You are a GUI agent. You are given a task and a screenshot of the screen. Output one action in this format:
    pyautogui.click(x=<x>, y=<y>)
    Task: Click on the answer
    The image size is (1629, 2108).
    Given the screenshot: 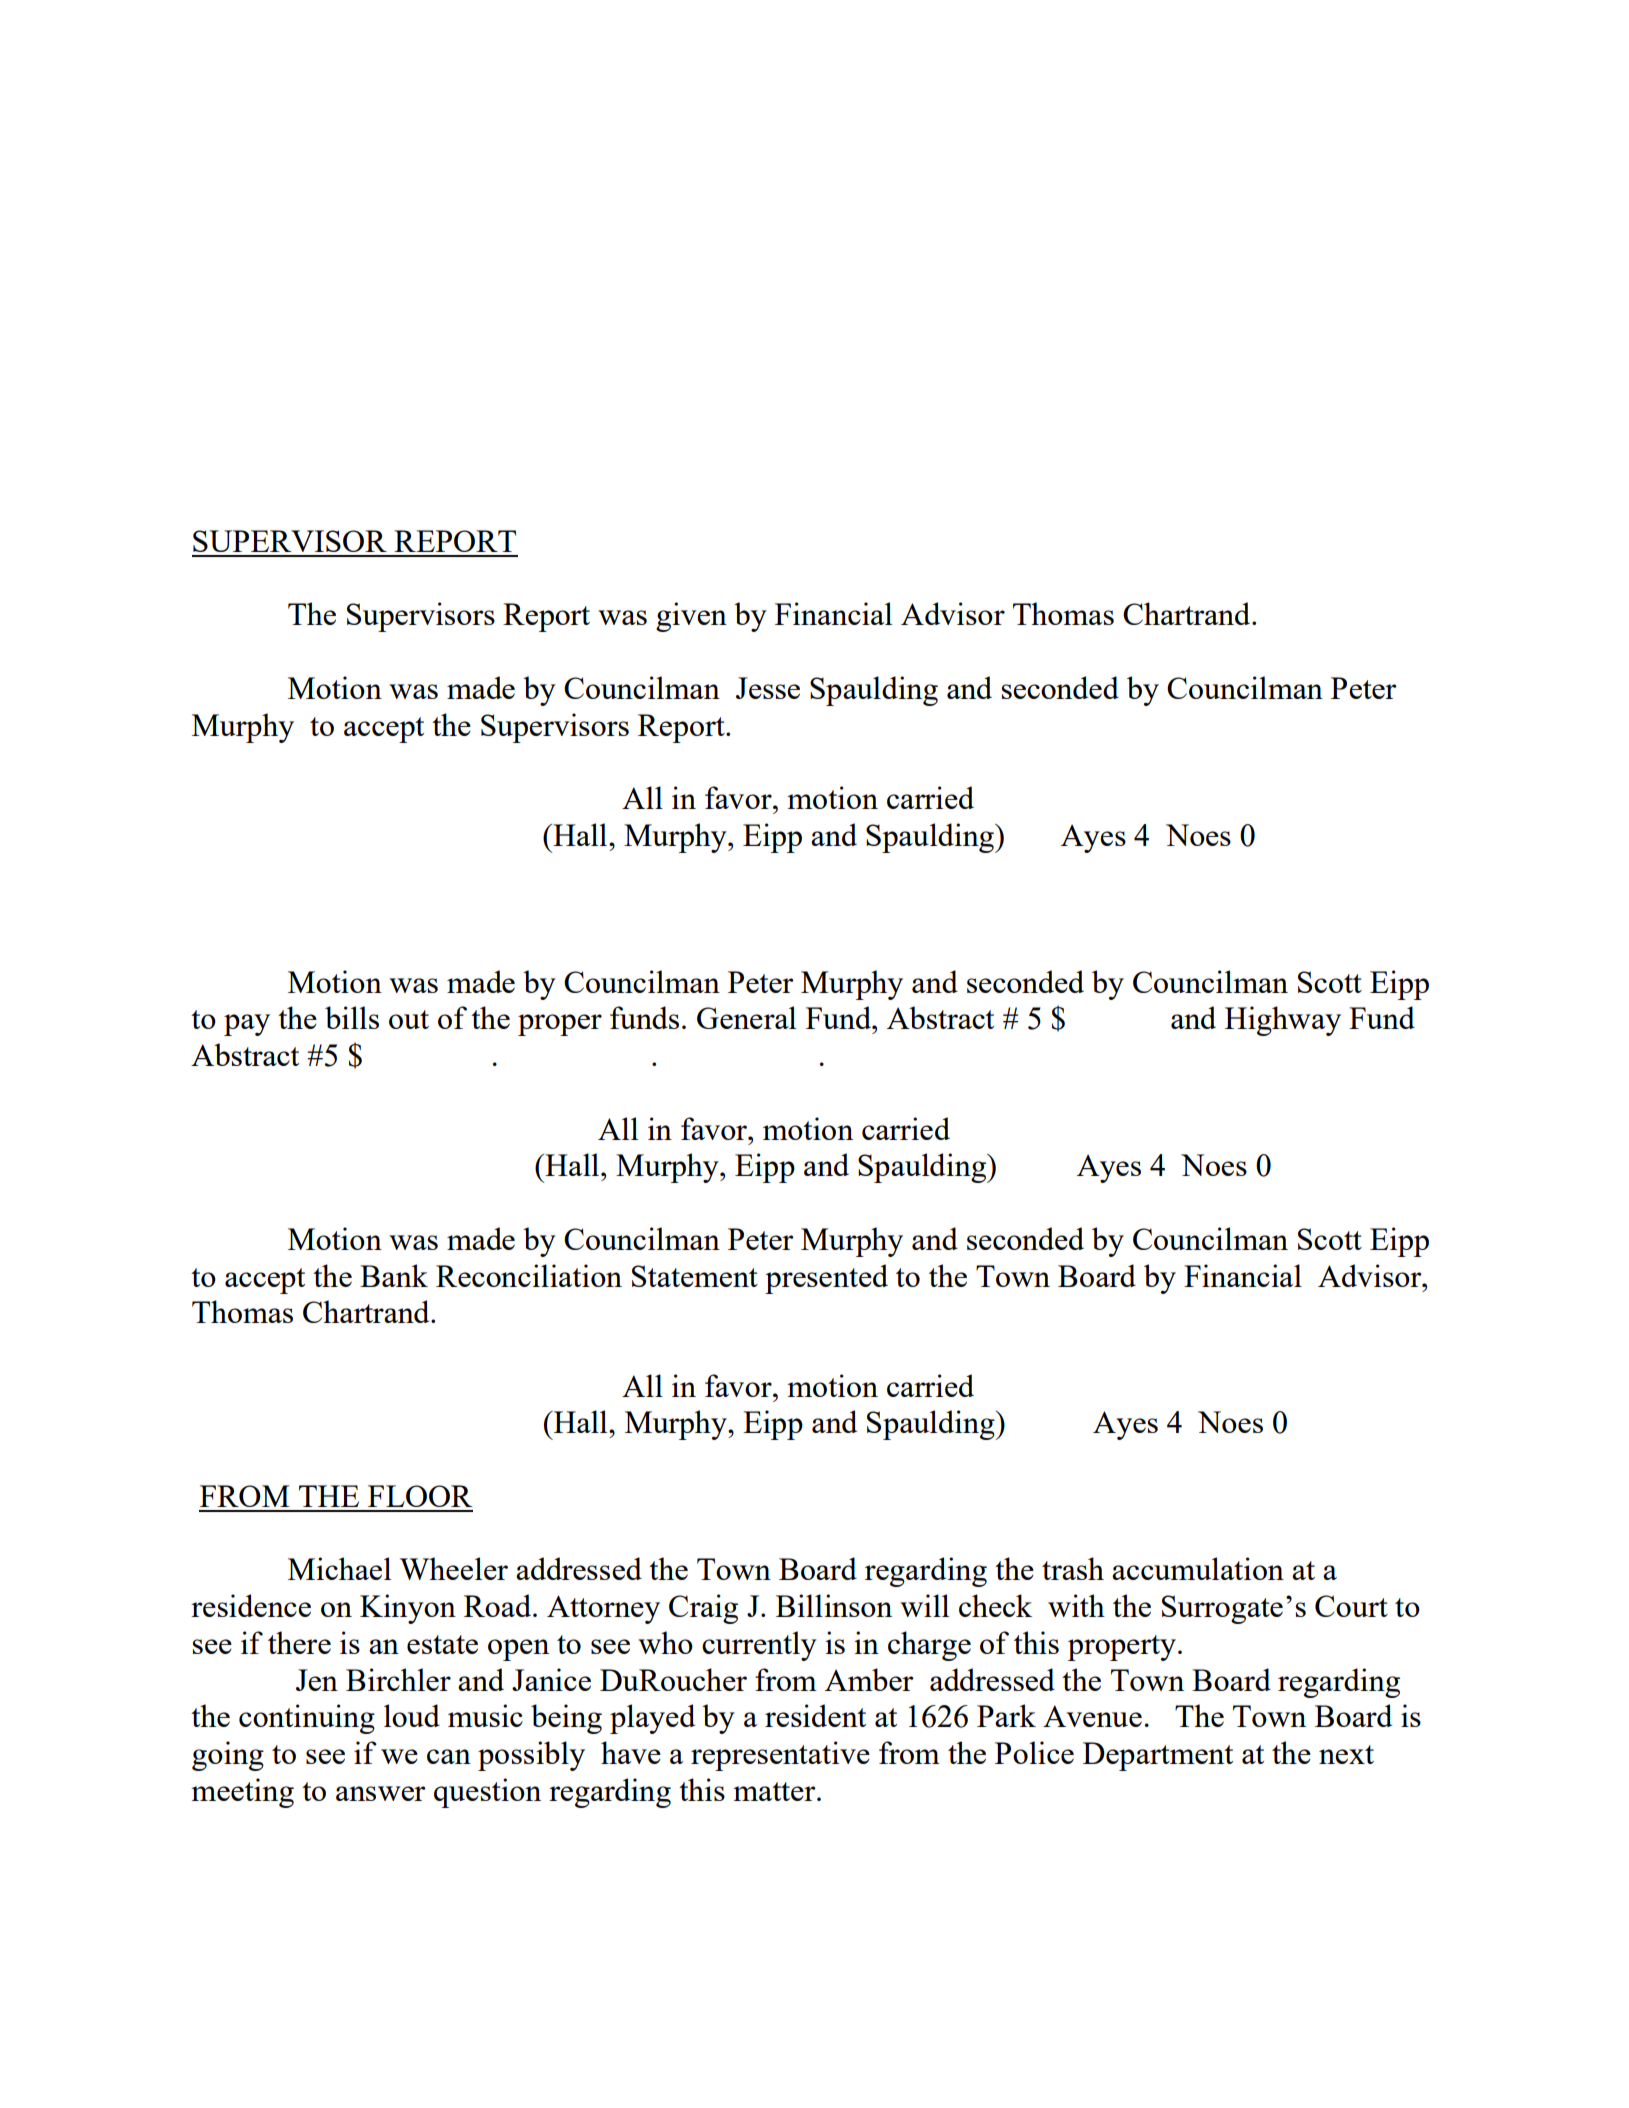 What is the action you would take?
    pyautogui.click(x=381, y=1793)
